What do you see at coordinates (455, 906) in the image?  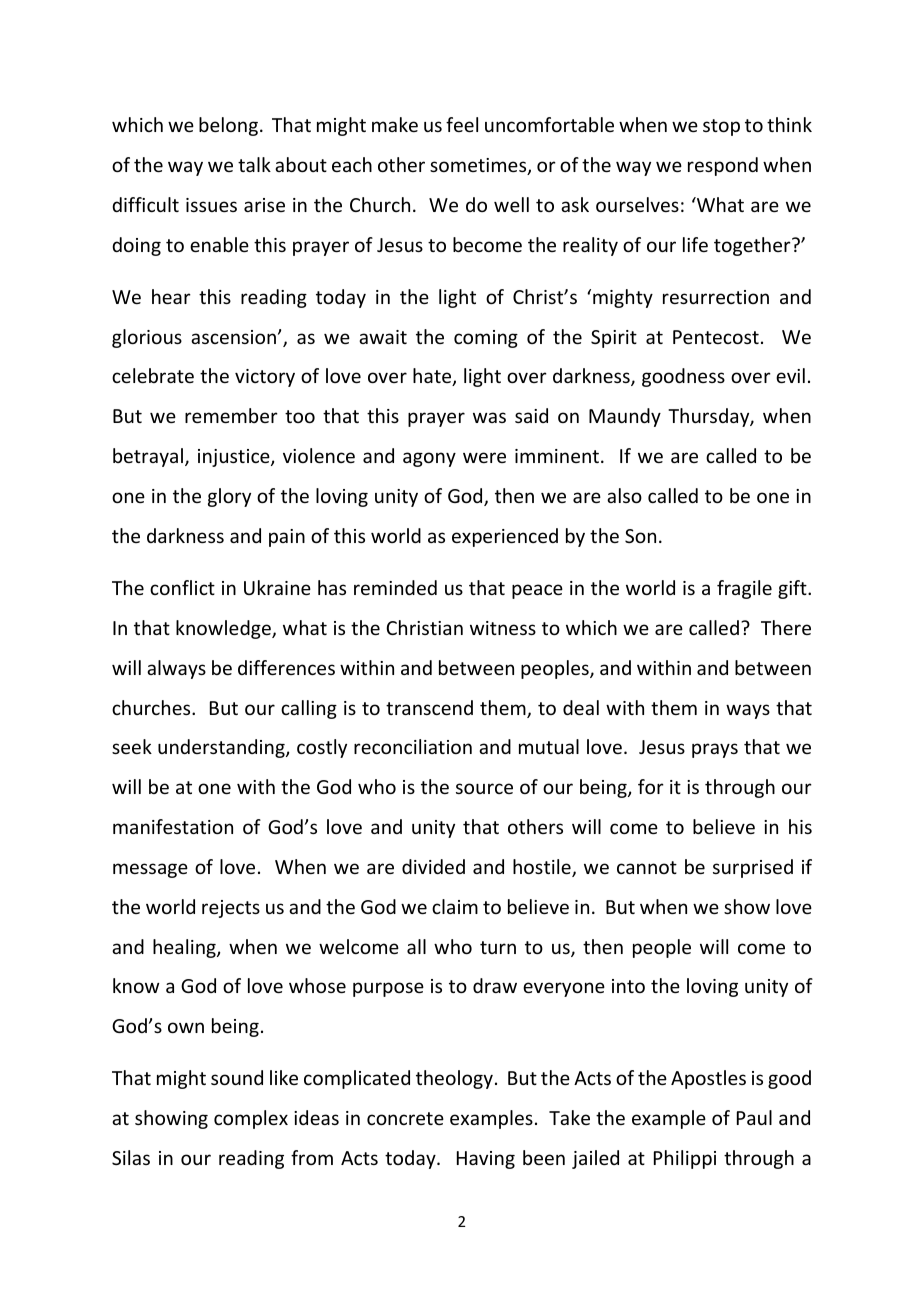 I see `claim` at bounding box center [455, 906].
